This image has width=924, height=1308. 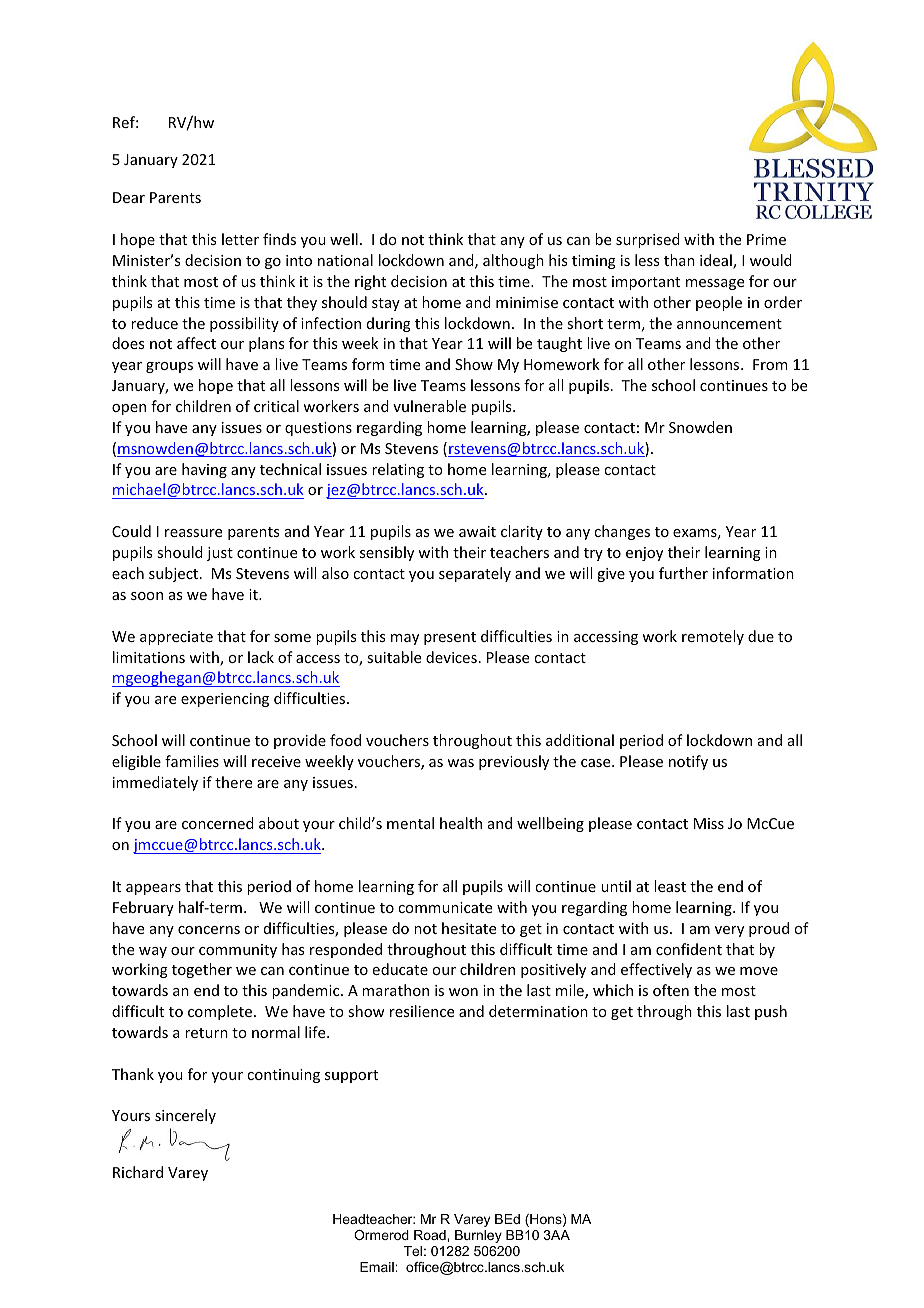 I want to click on letter, so click(x=240, y=239).
